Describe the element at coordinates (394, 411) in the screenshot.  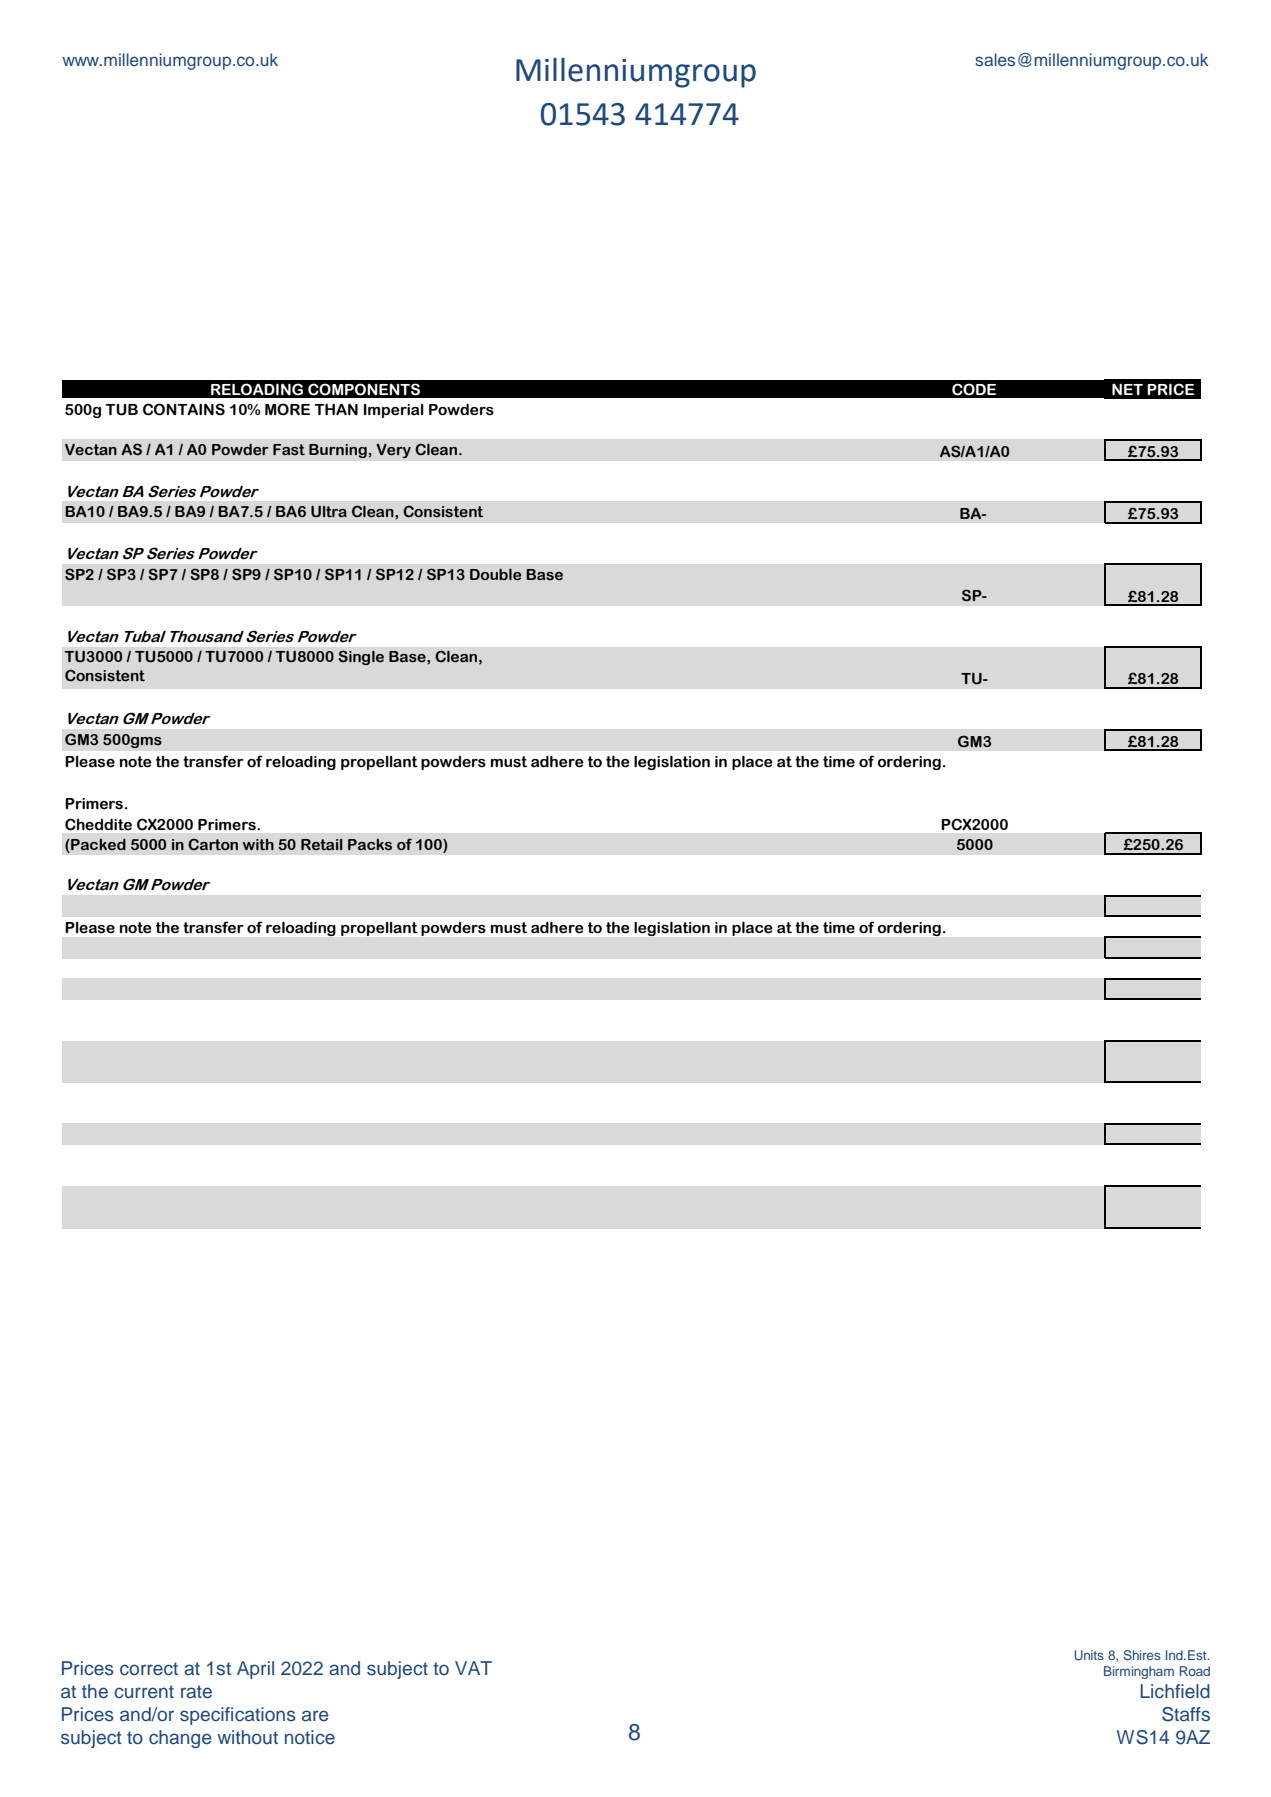
I see `Imperial` at that location.
